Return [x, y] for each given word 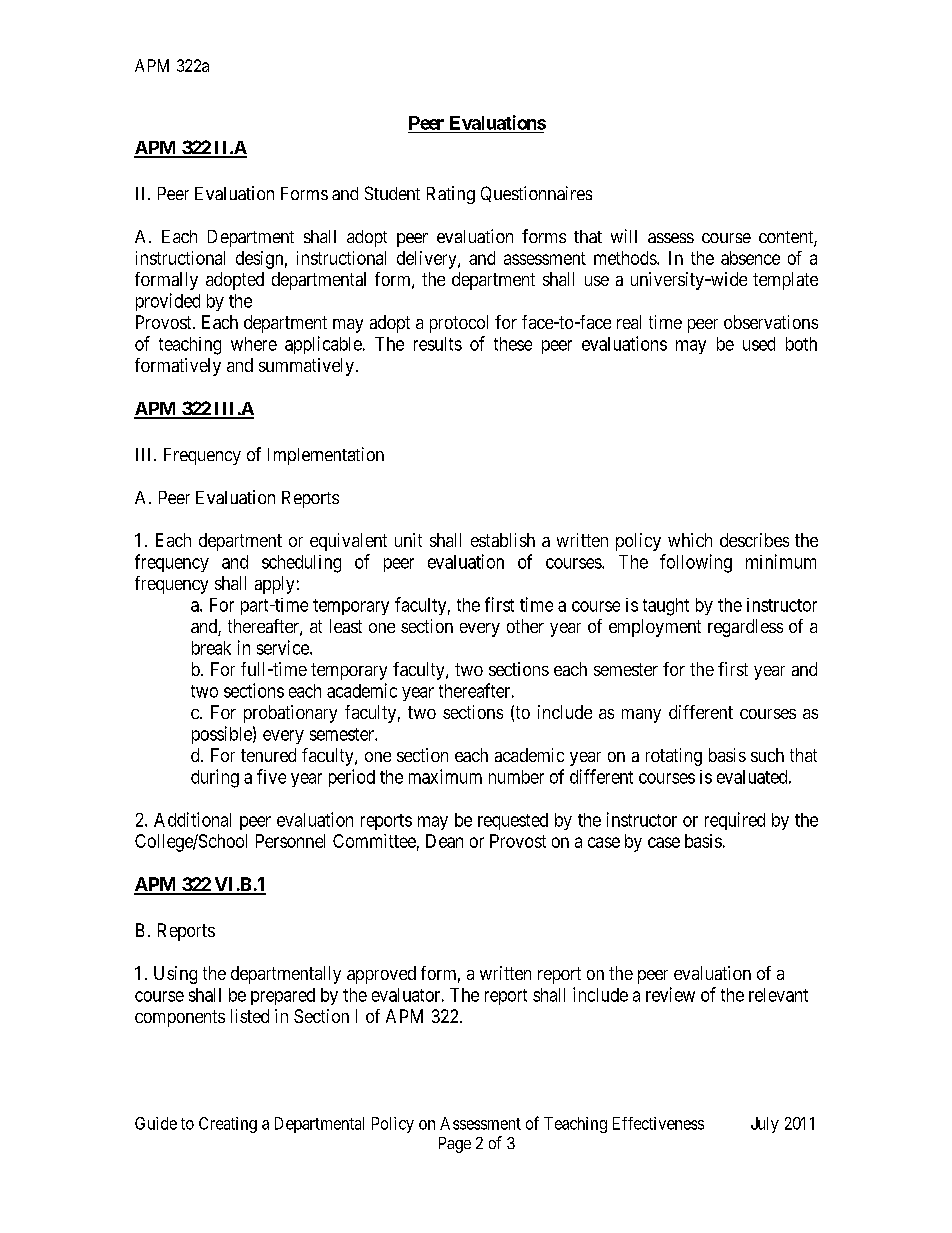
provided [168, 302]
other [525, 626]
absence [750, 258]
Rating [451, 195]
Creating [228, 1125]
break [211, 648]
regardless [745, 628]
